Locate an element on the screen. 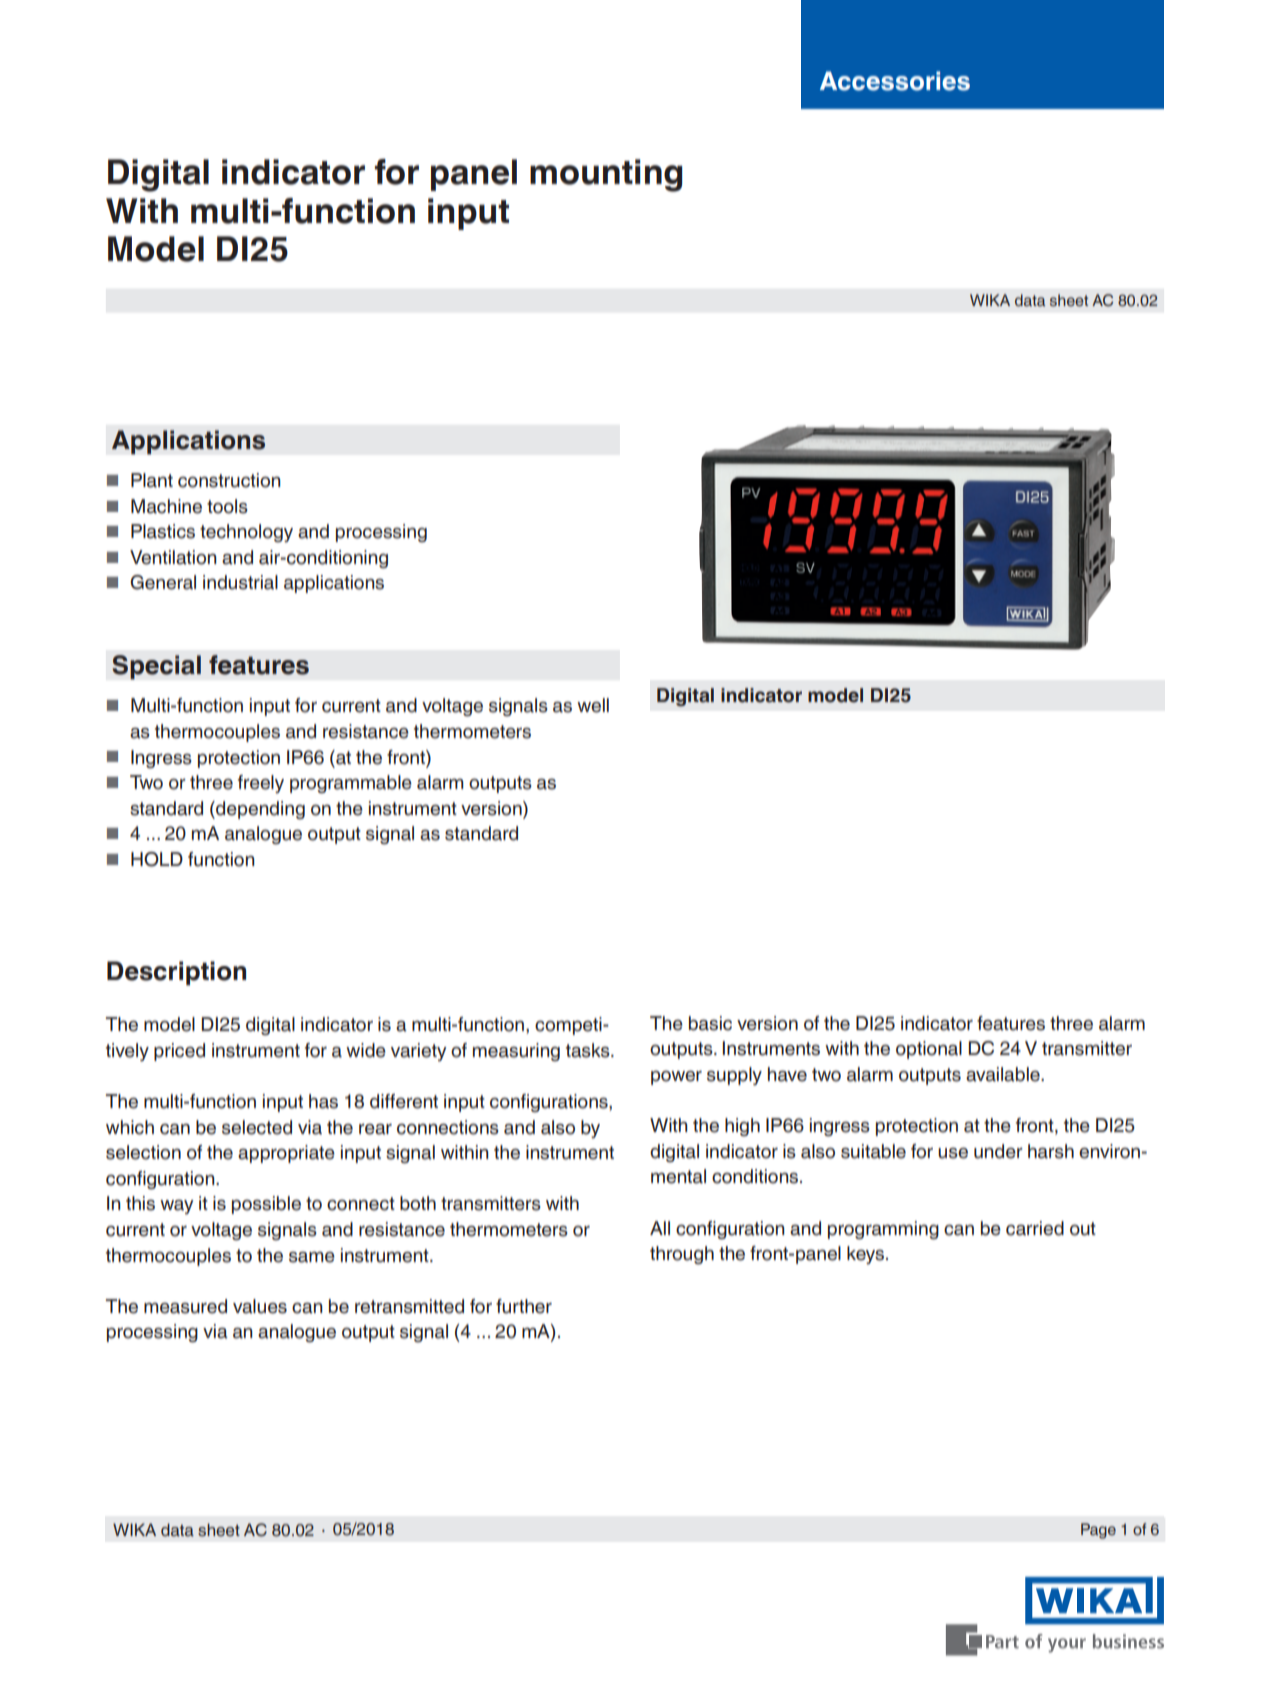  values is located at coordinates (260, 1306).
